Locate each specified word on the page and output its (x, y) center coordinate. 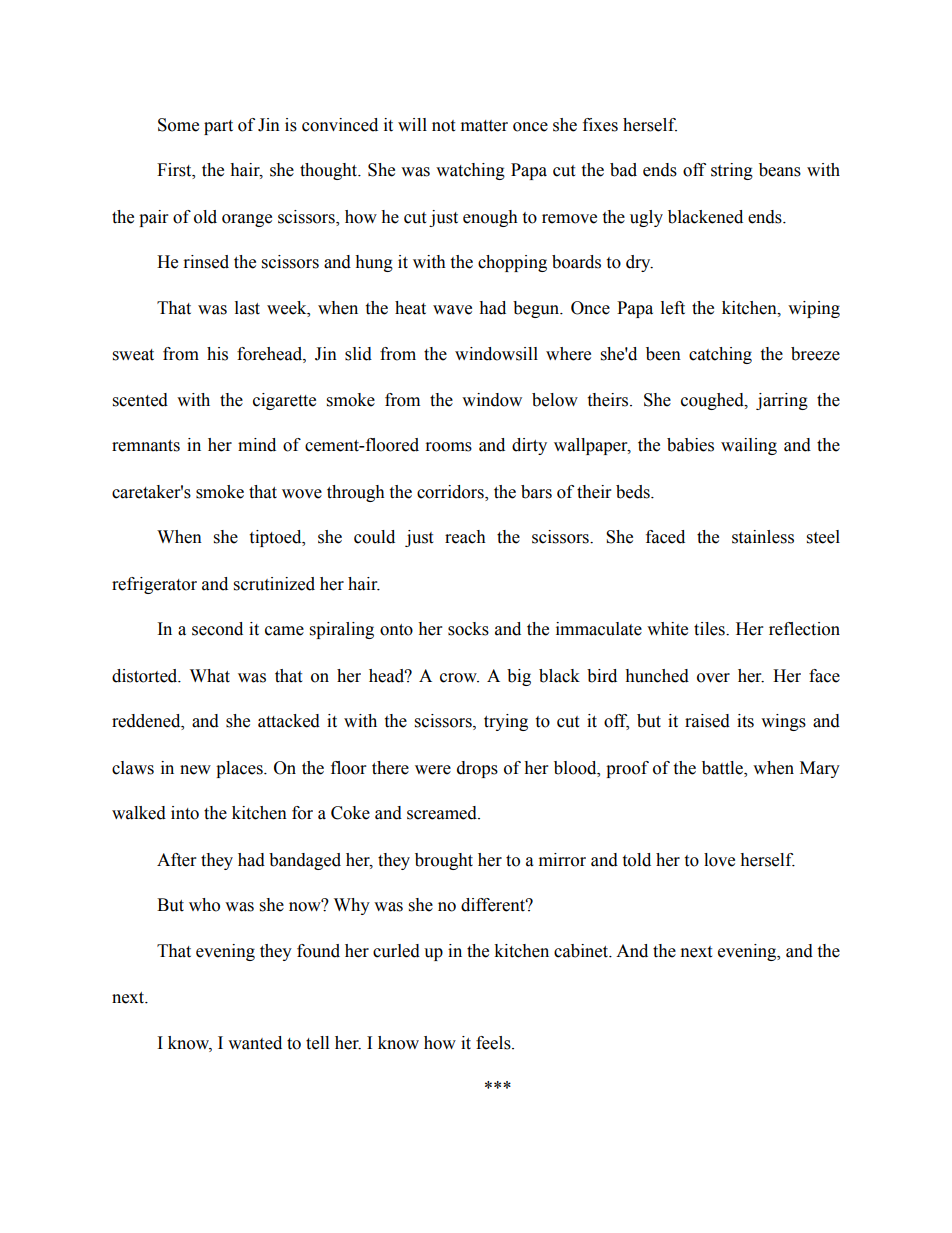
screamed (443, 813)
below (555, 400)
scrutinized (274, 584)
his (217, 354)
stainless (763, 537)
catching (720, 355)
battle (723, 768)
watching (470, 171)
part (218, 127)
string (732, 171)
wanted (255, 1043)
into (185, 813)
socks (468, 629)
